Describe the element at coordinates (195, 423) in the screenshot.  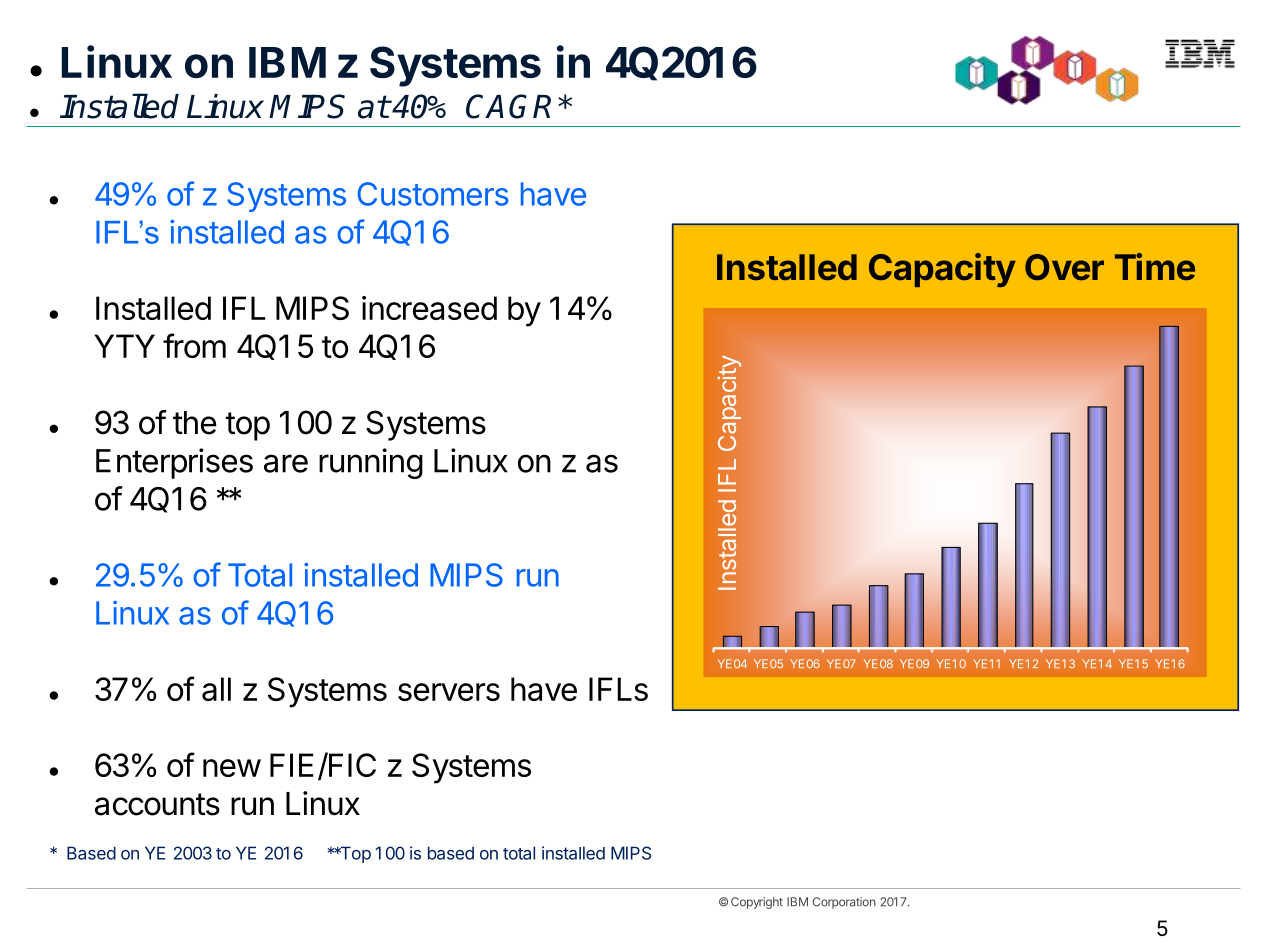
I see `the` at that location.
